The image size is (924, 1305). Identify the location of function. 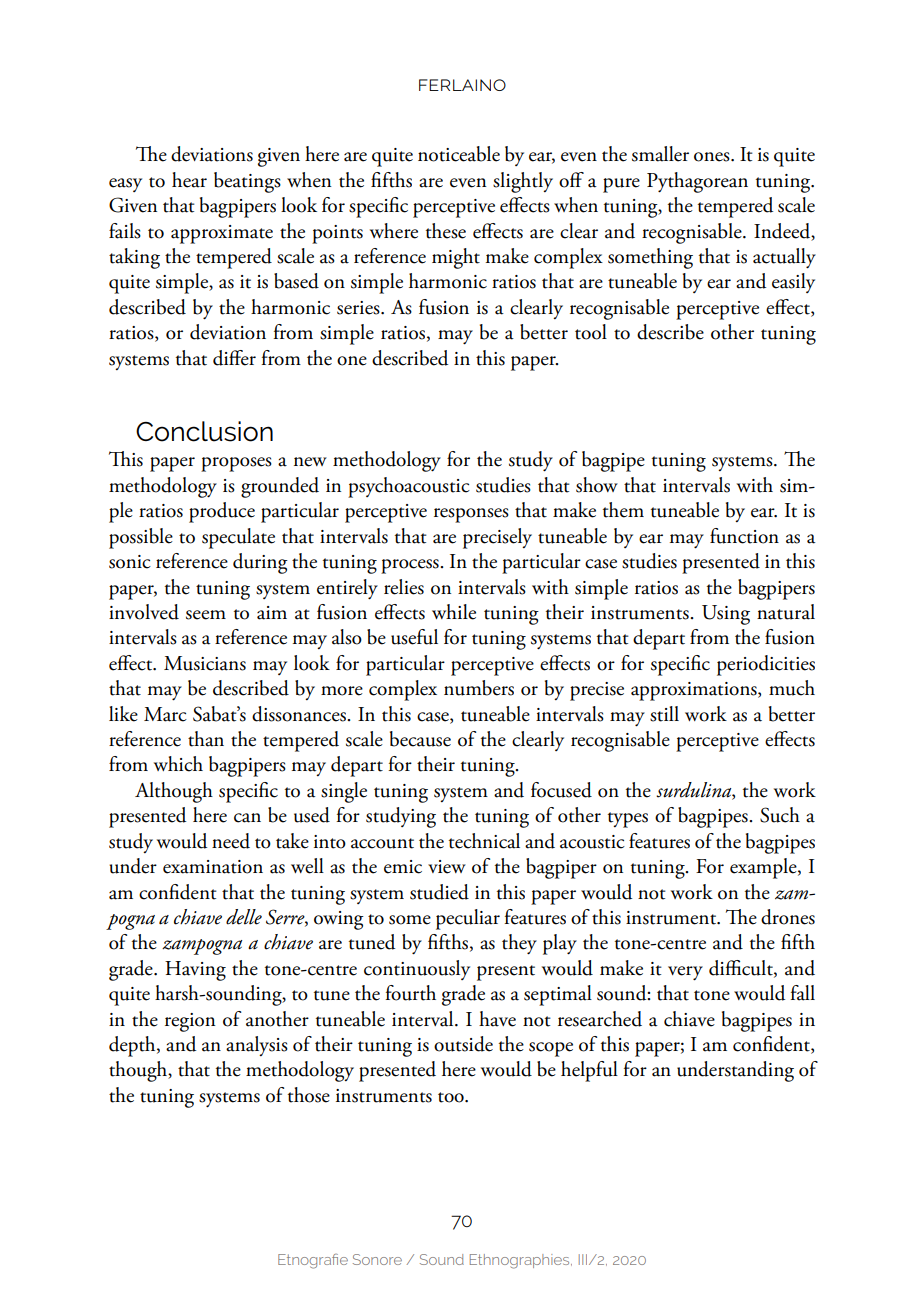
(744, 536).
